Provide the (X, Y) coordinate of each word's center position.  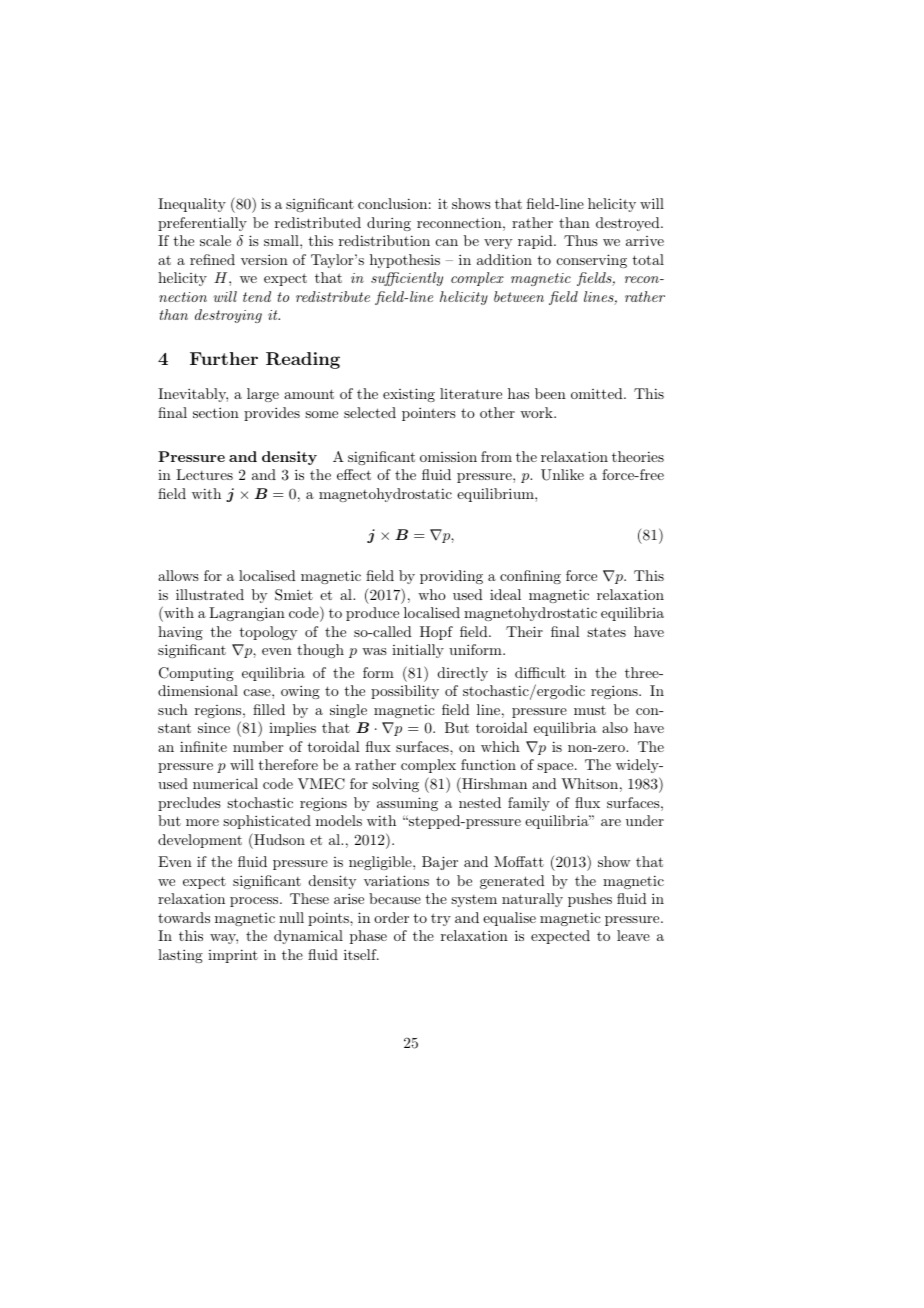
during (389, 224)
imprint (233, 956)
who (432, 594)
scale (215, 240)
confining (530, 577)
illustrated (210, 594)
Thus (581, 240)
